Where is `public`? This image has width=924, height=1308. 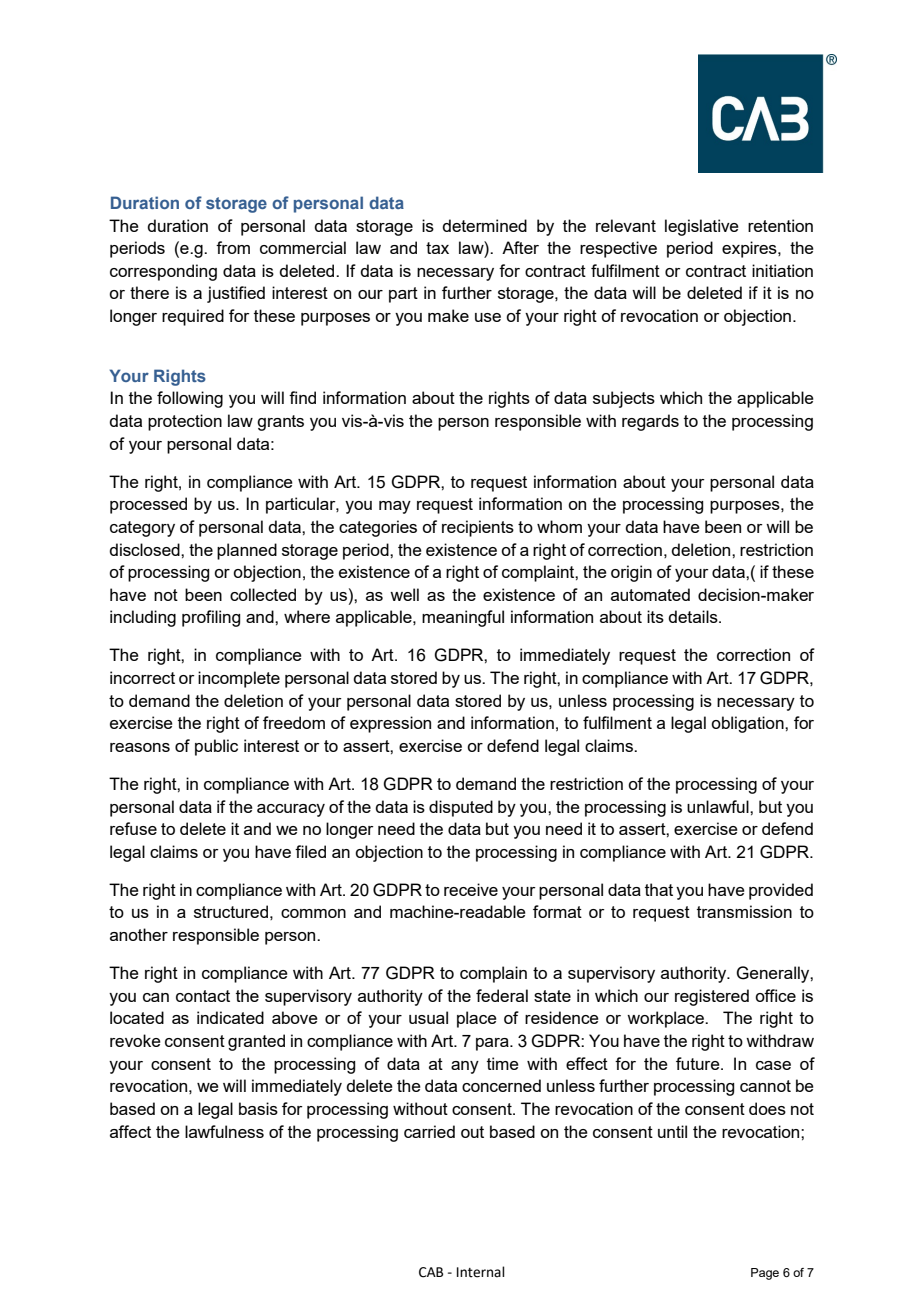 public is located at coordinates (216, 747).
